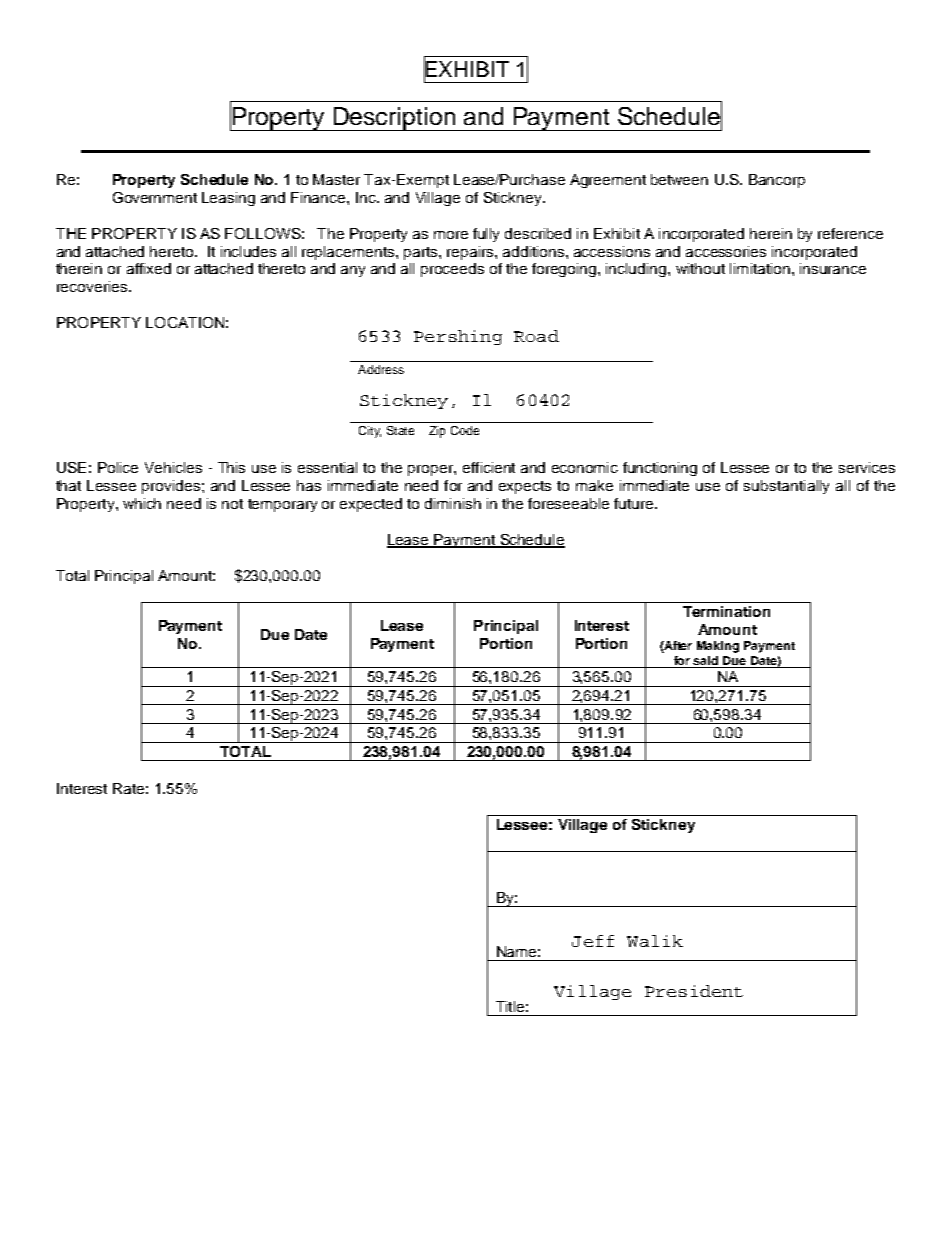 The height and width of the image is (1233, 952). I want to click on said, so click(705, 660).
